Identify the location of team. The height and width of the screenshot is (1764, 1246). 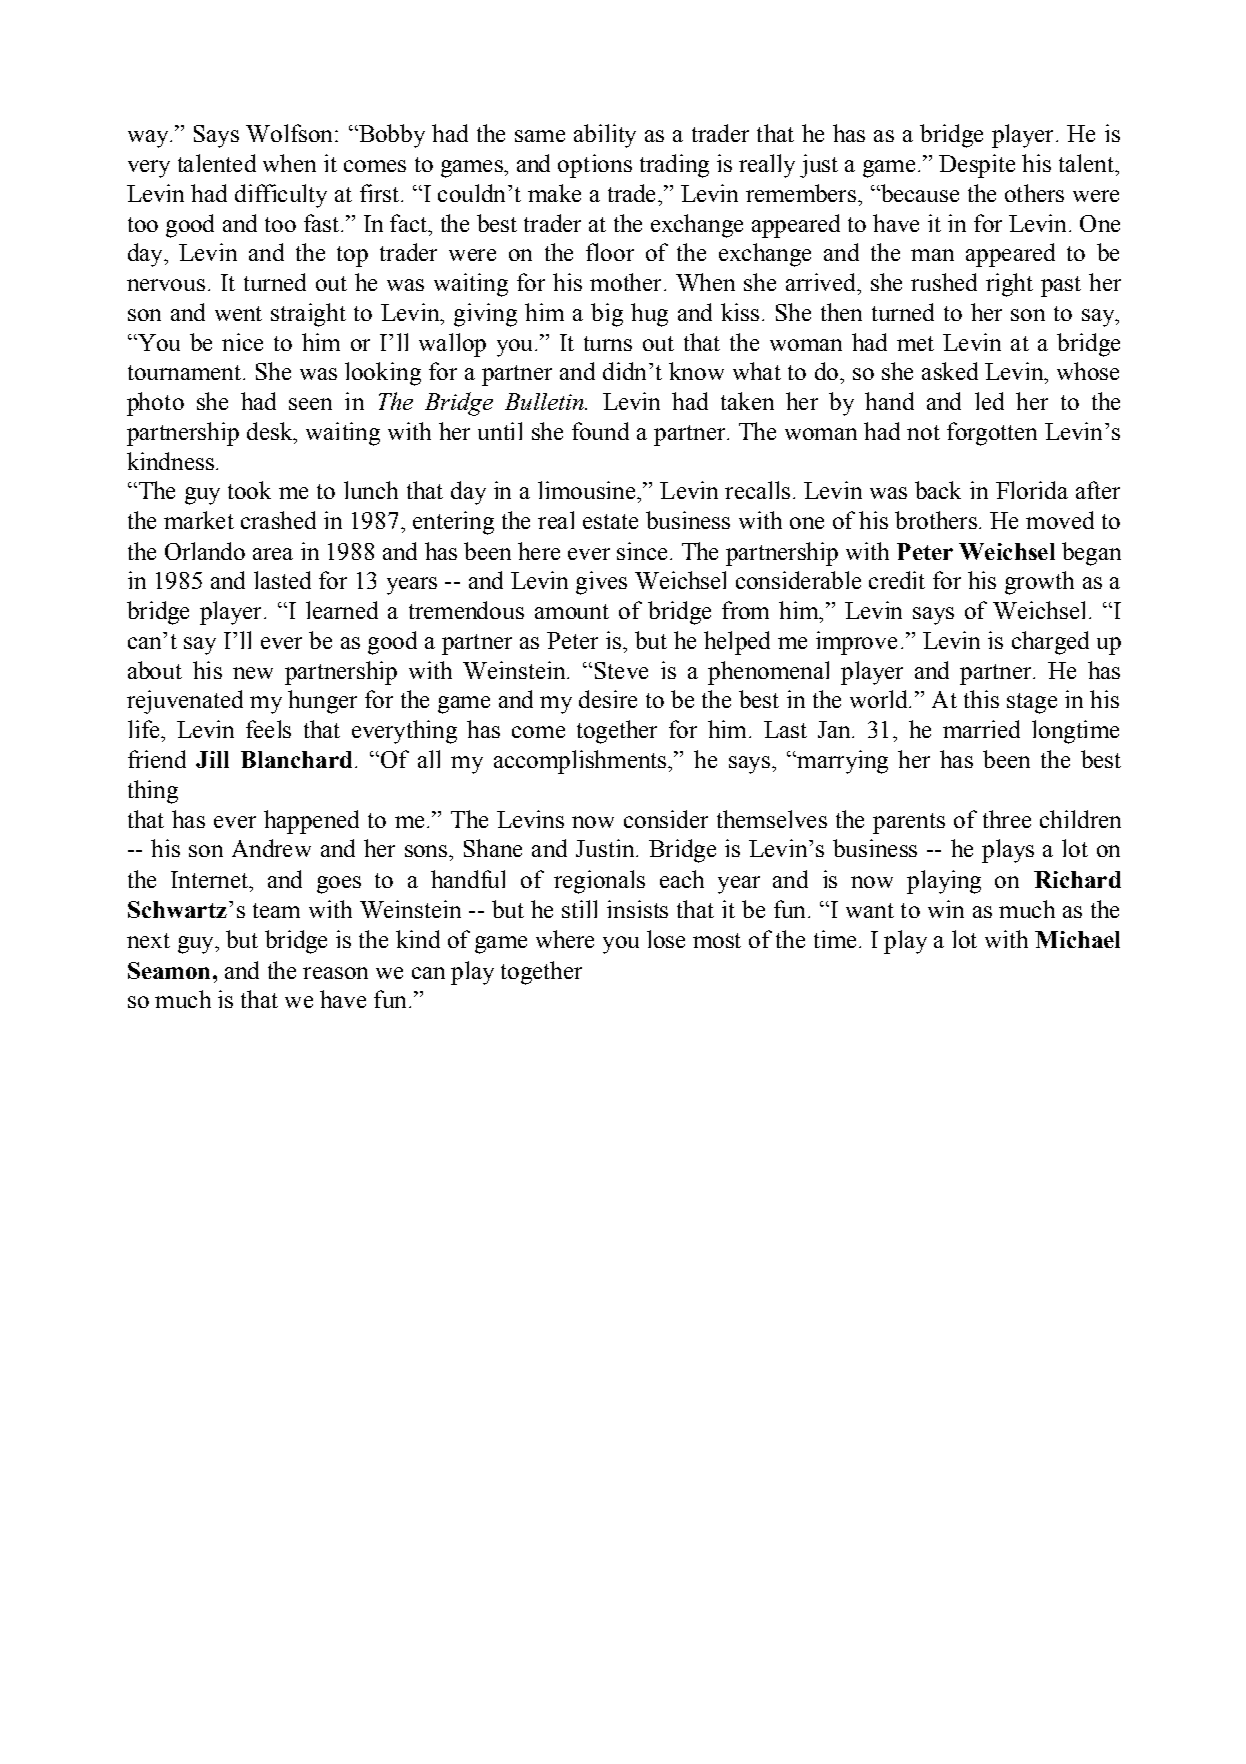
(276, 910).
